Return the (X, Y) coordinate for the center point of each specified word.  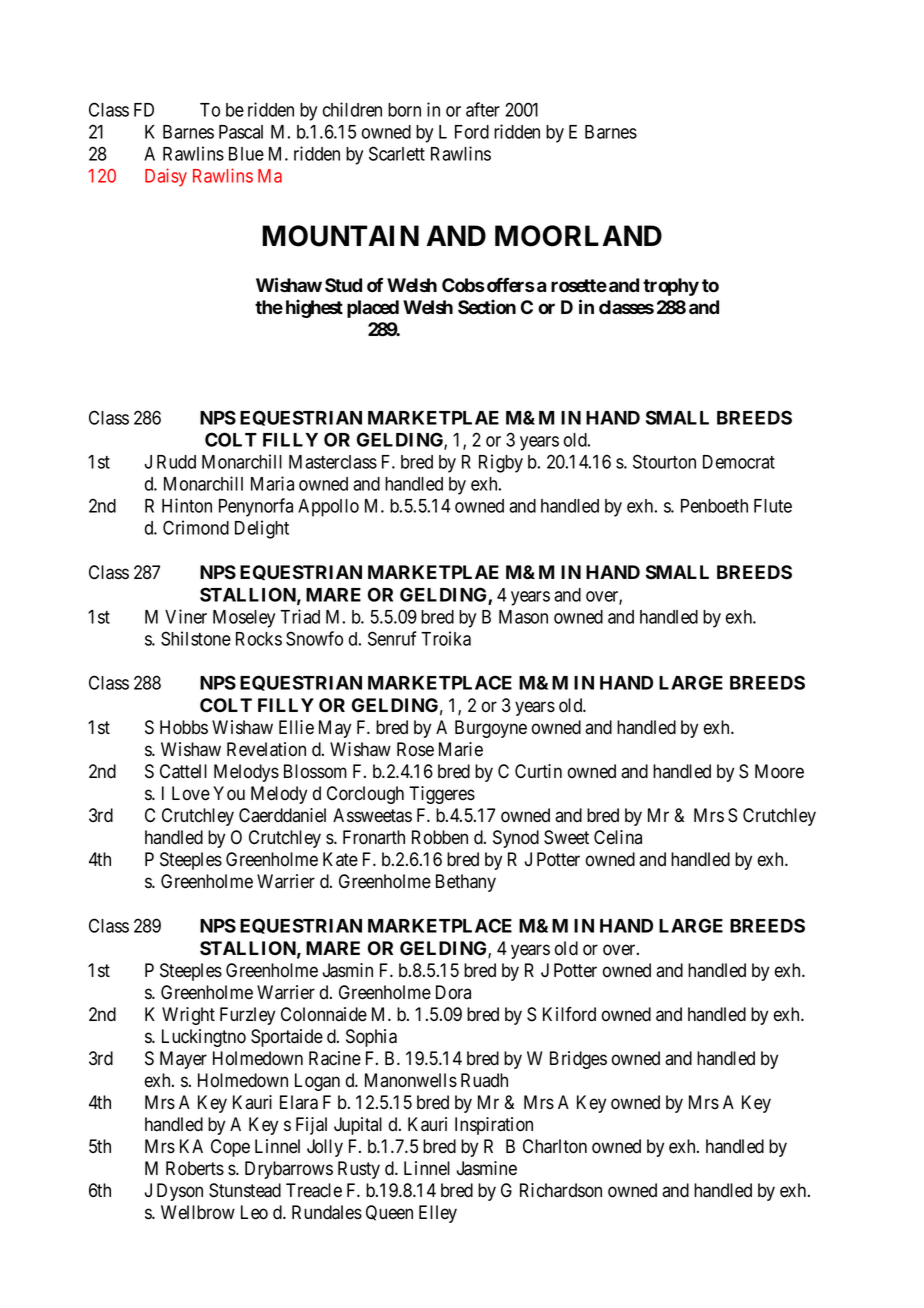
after (483, 109)
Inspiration (494, 1126)
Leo (254, 1212)
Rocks (259, 639)
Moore (779, 771)
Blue (246, 154)
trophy (671, 287)
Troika (446, 638)
